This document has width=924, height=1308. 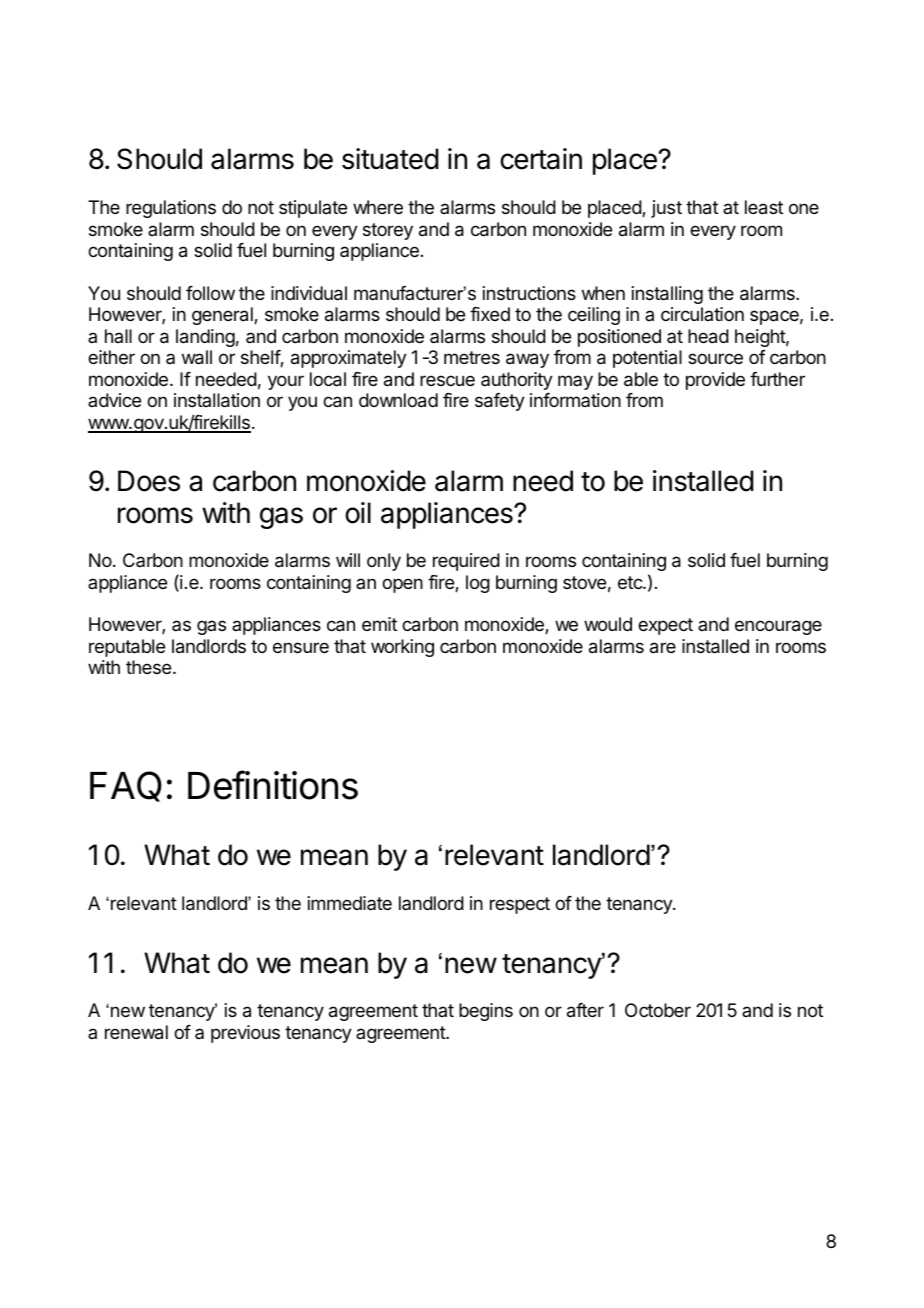 What do you see at coordinates (217, 400) in the document?
I see `installation` at bounding box center [217, 400].
